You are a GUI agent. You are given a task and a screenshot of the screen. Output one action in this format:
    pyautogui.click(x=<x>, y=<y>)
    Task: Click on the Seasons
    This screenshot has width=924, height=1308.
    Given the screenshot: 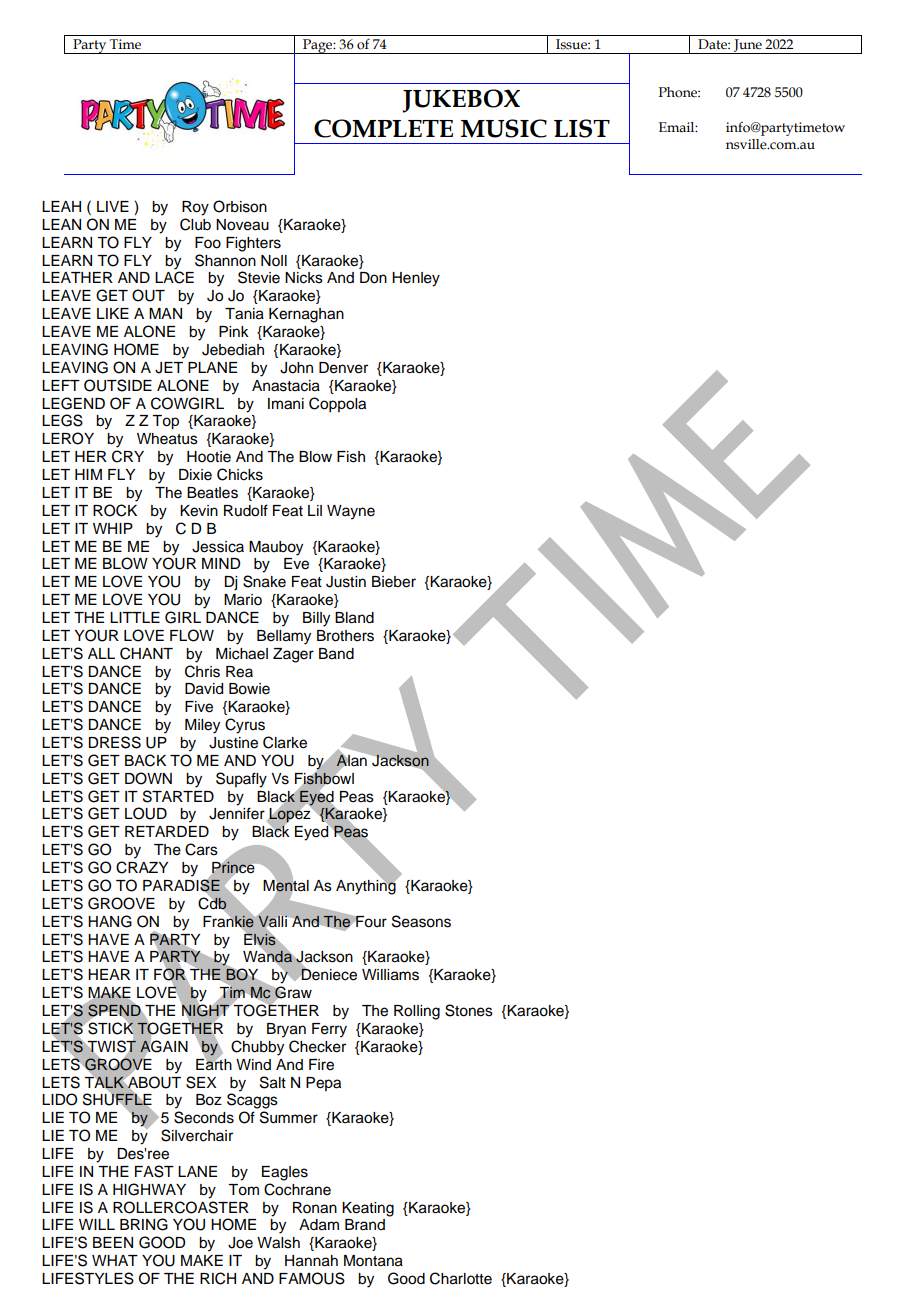 What is the action you would take?
    pyautogui.click(x=421, y=921)
